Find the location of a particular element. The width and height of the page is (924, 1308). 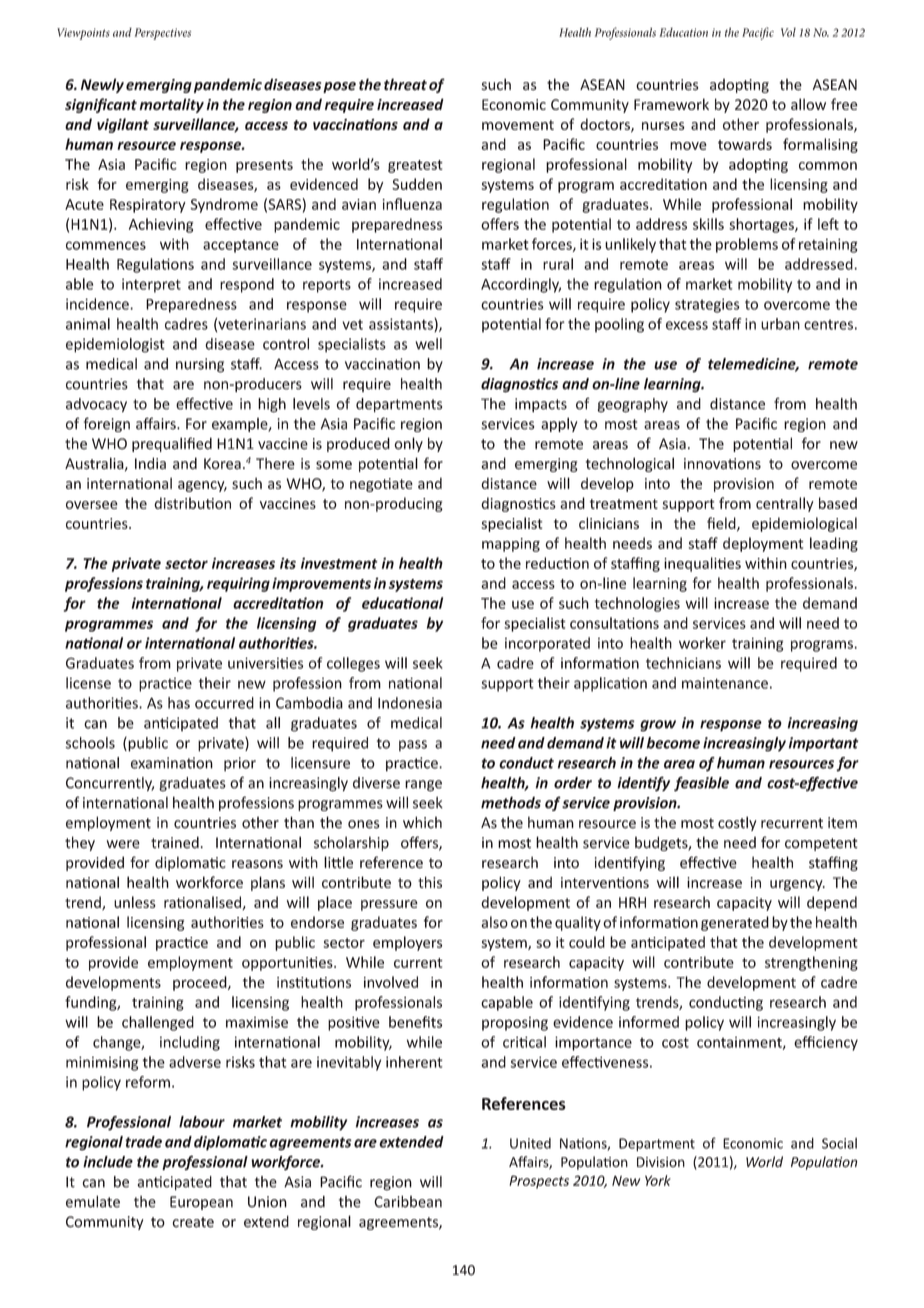

which is located at coordinates (422, 822).
